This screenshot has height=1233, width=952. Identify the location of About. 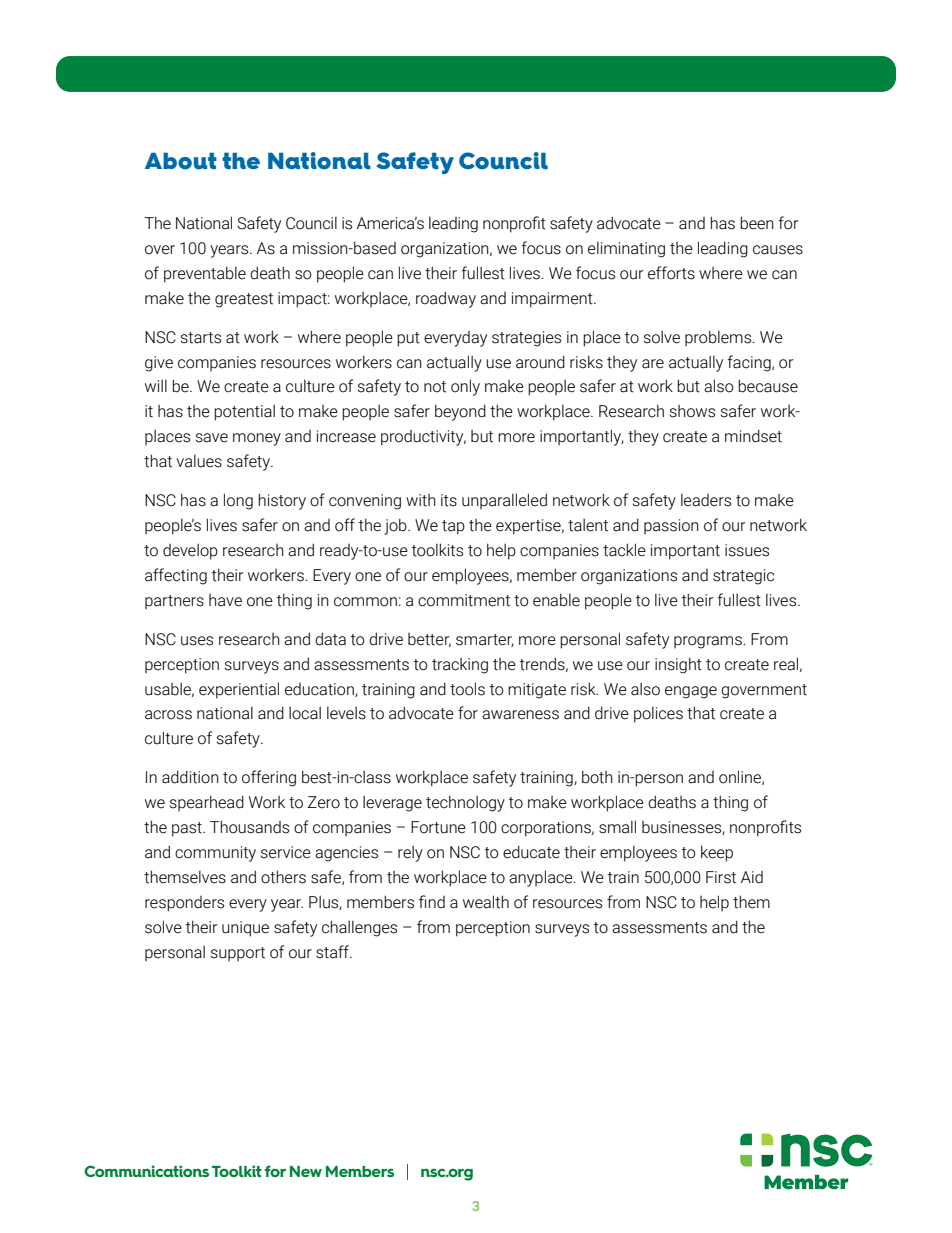
(181, 161).
